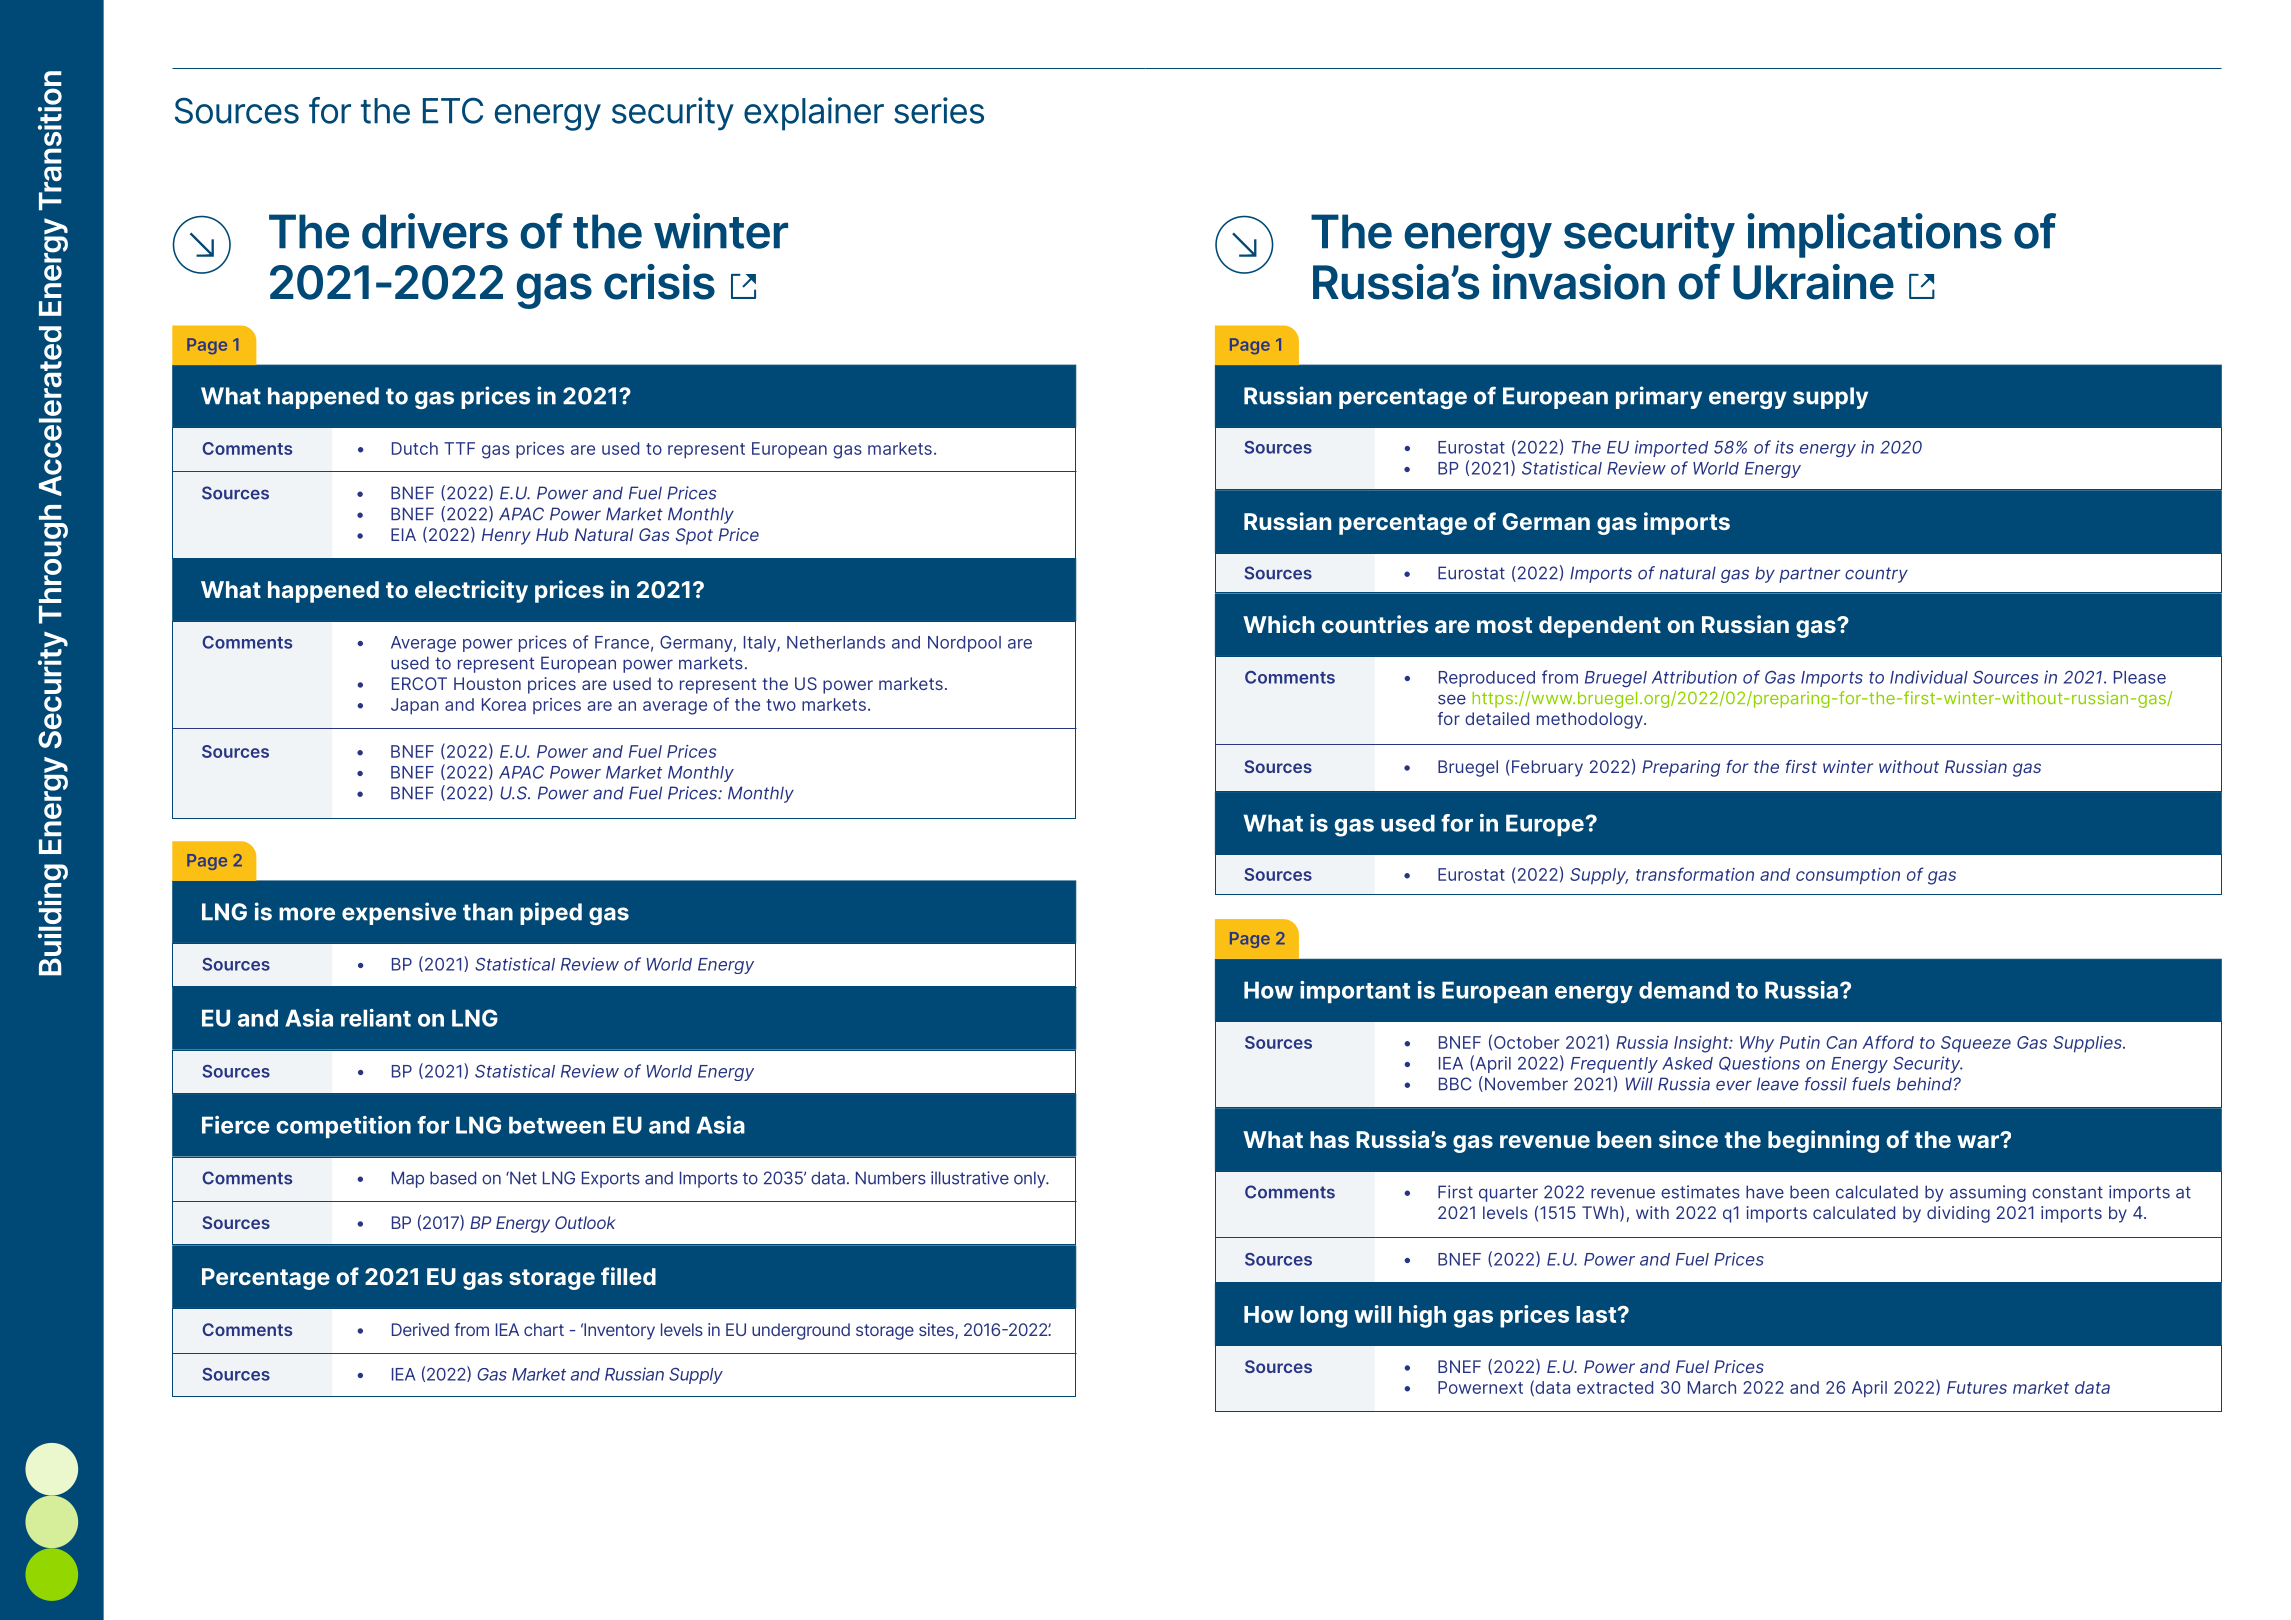 The image size is (2291, 1620). I want to click on country, so click(1876, 575).
